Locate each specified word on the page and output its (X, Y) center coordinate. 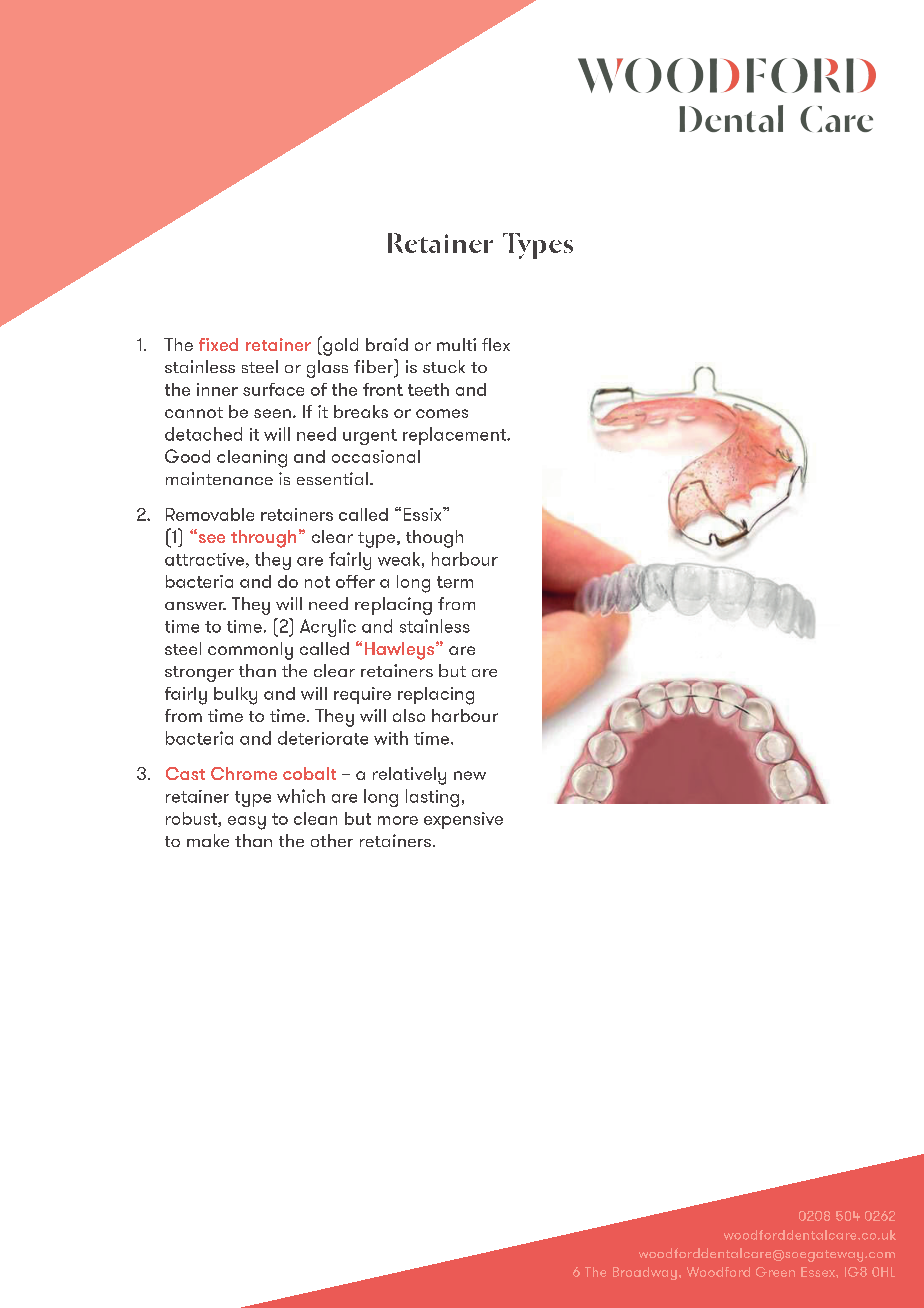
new (470, 775)
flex (496, 344)
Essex (819, 1272)
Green (775, 1272)
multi (456, 344)
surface (273, 389)
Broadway (645, 1273)
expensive (463, 820)
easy (247, 823)
